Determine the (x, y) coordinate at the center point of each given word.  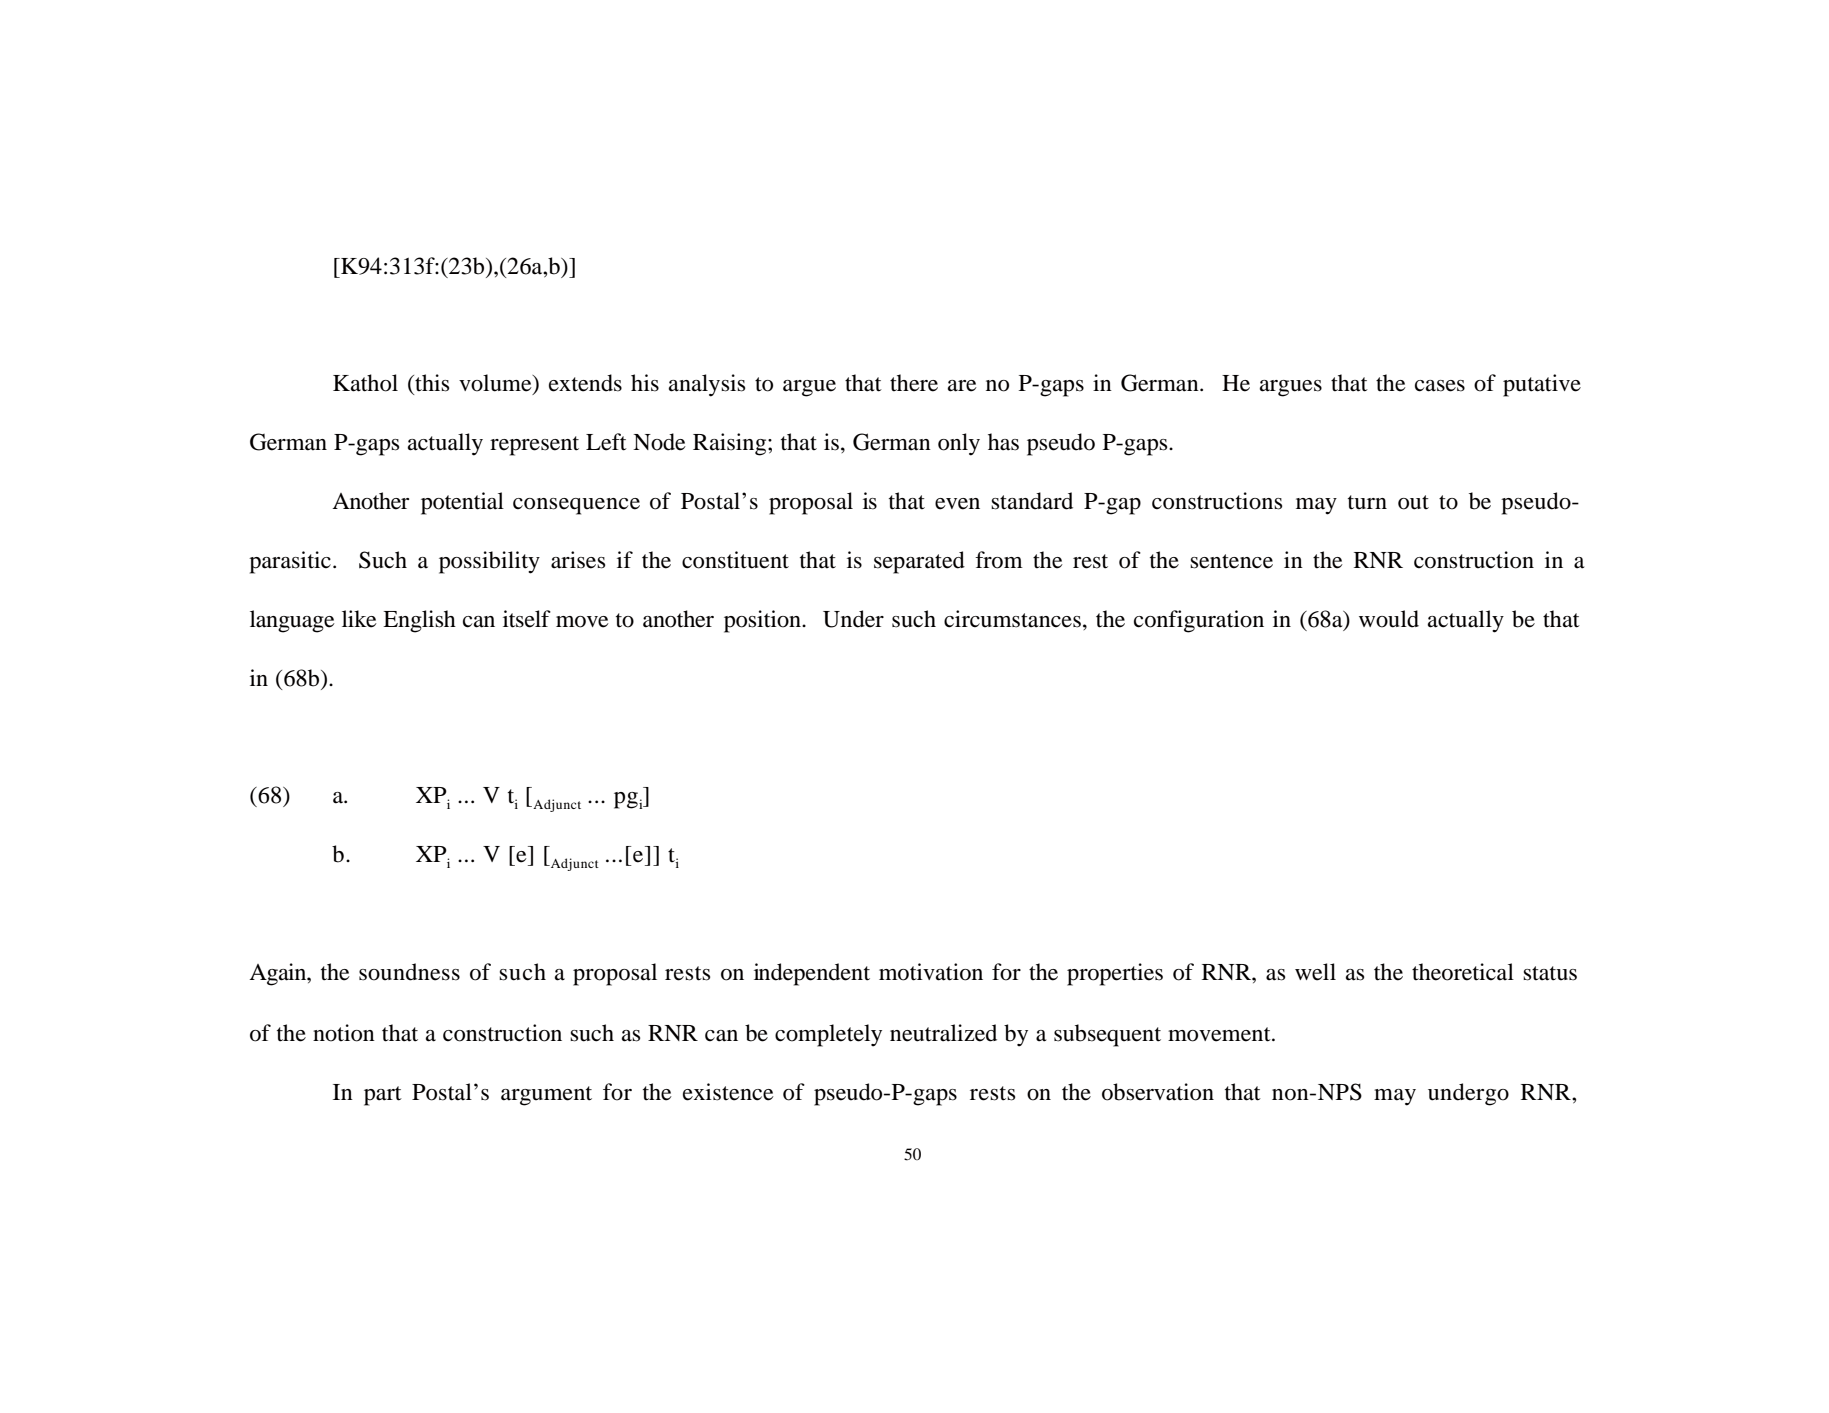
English (419, 621)
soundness (409, 972)
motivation (931, 972)
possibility (489, 562)
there (914, 383)
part (383, 1096)
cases (1440, 386)
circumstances (1012, 619)
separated (919, 562)
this (431, 384)
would (1389, 619)
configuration (1199, 621)
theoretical (1463, 972)
